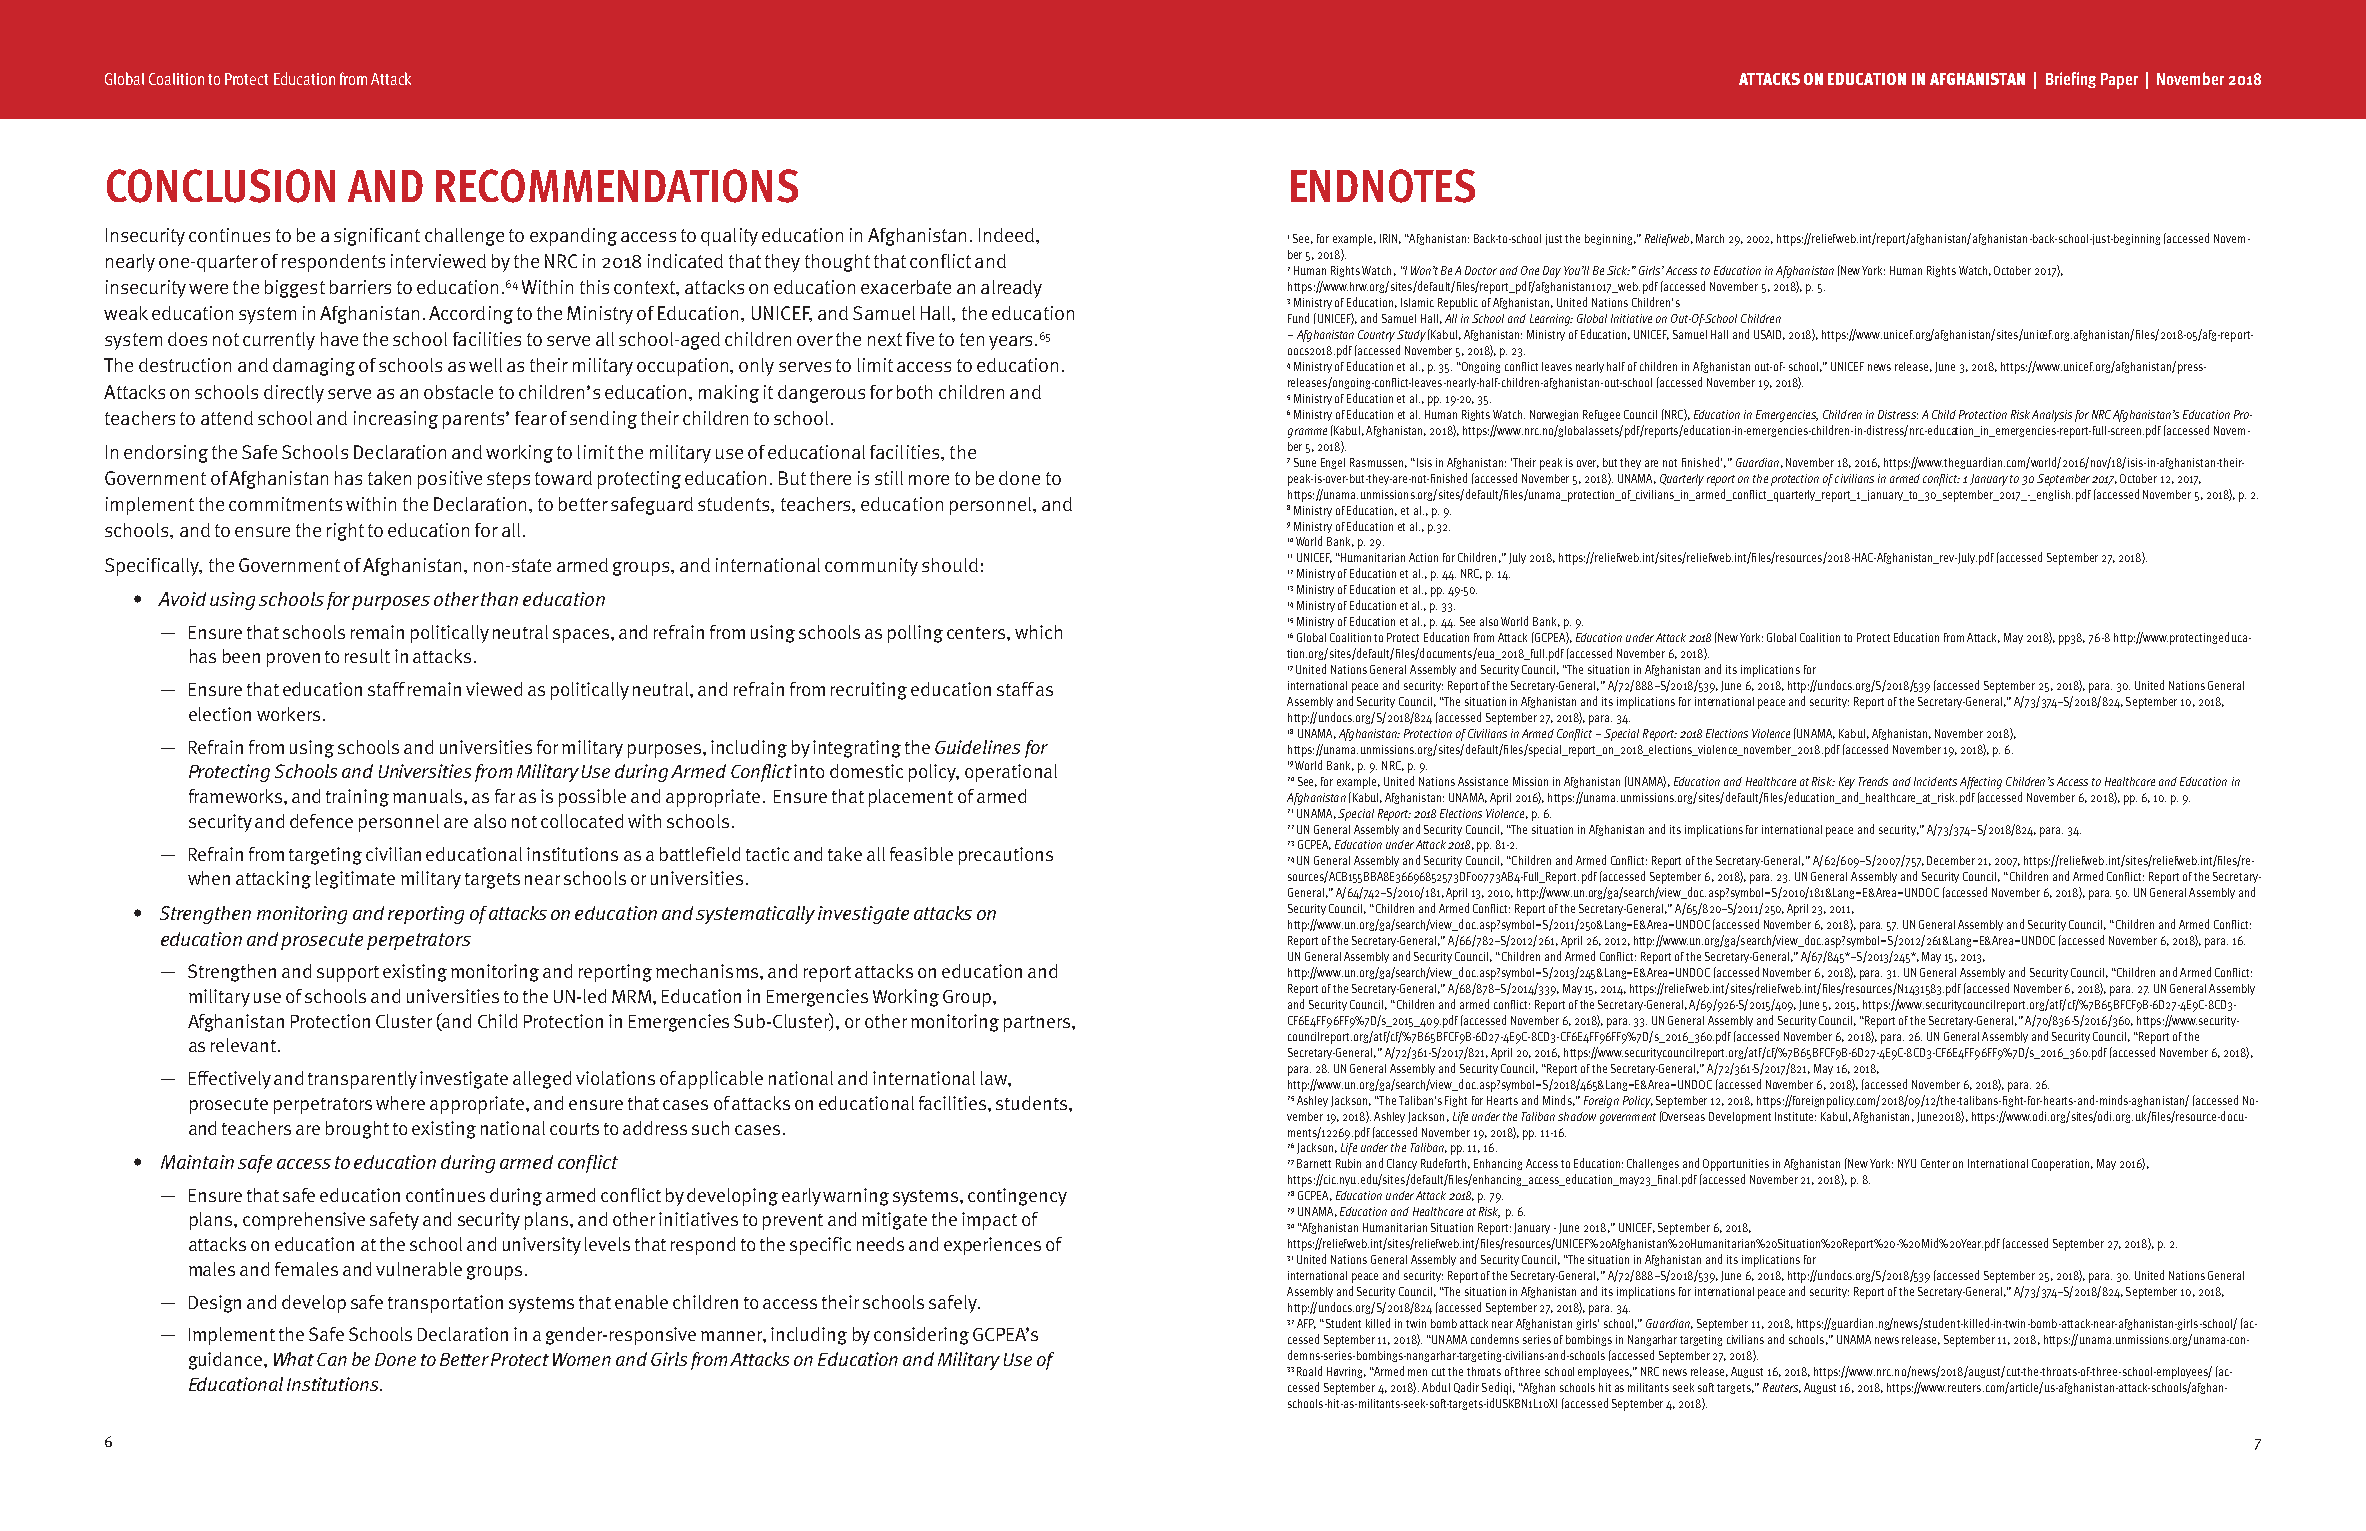 This page has height=1531, width=2366. What do you see at coordinates (1383, 186) in the page?
I see `ENDNOTES` at bounding box center [1383, 186].
